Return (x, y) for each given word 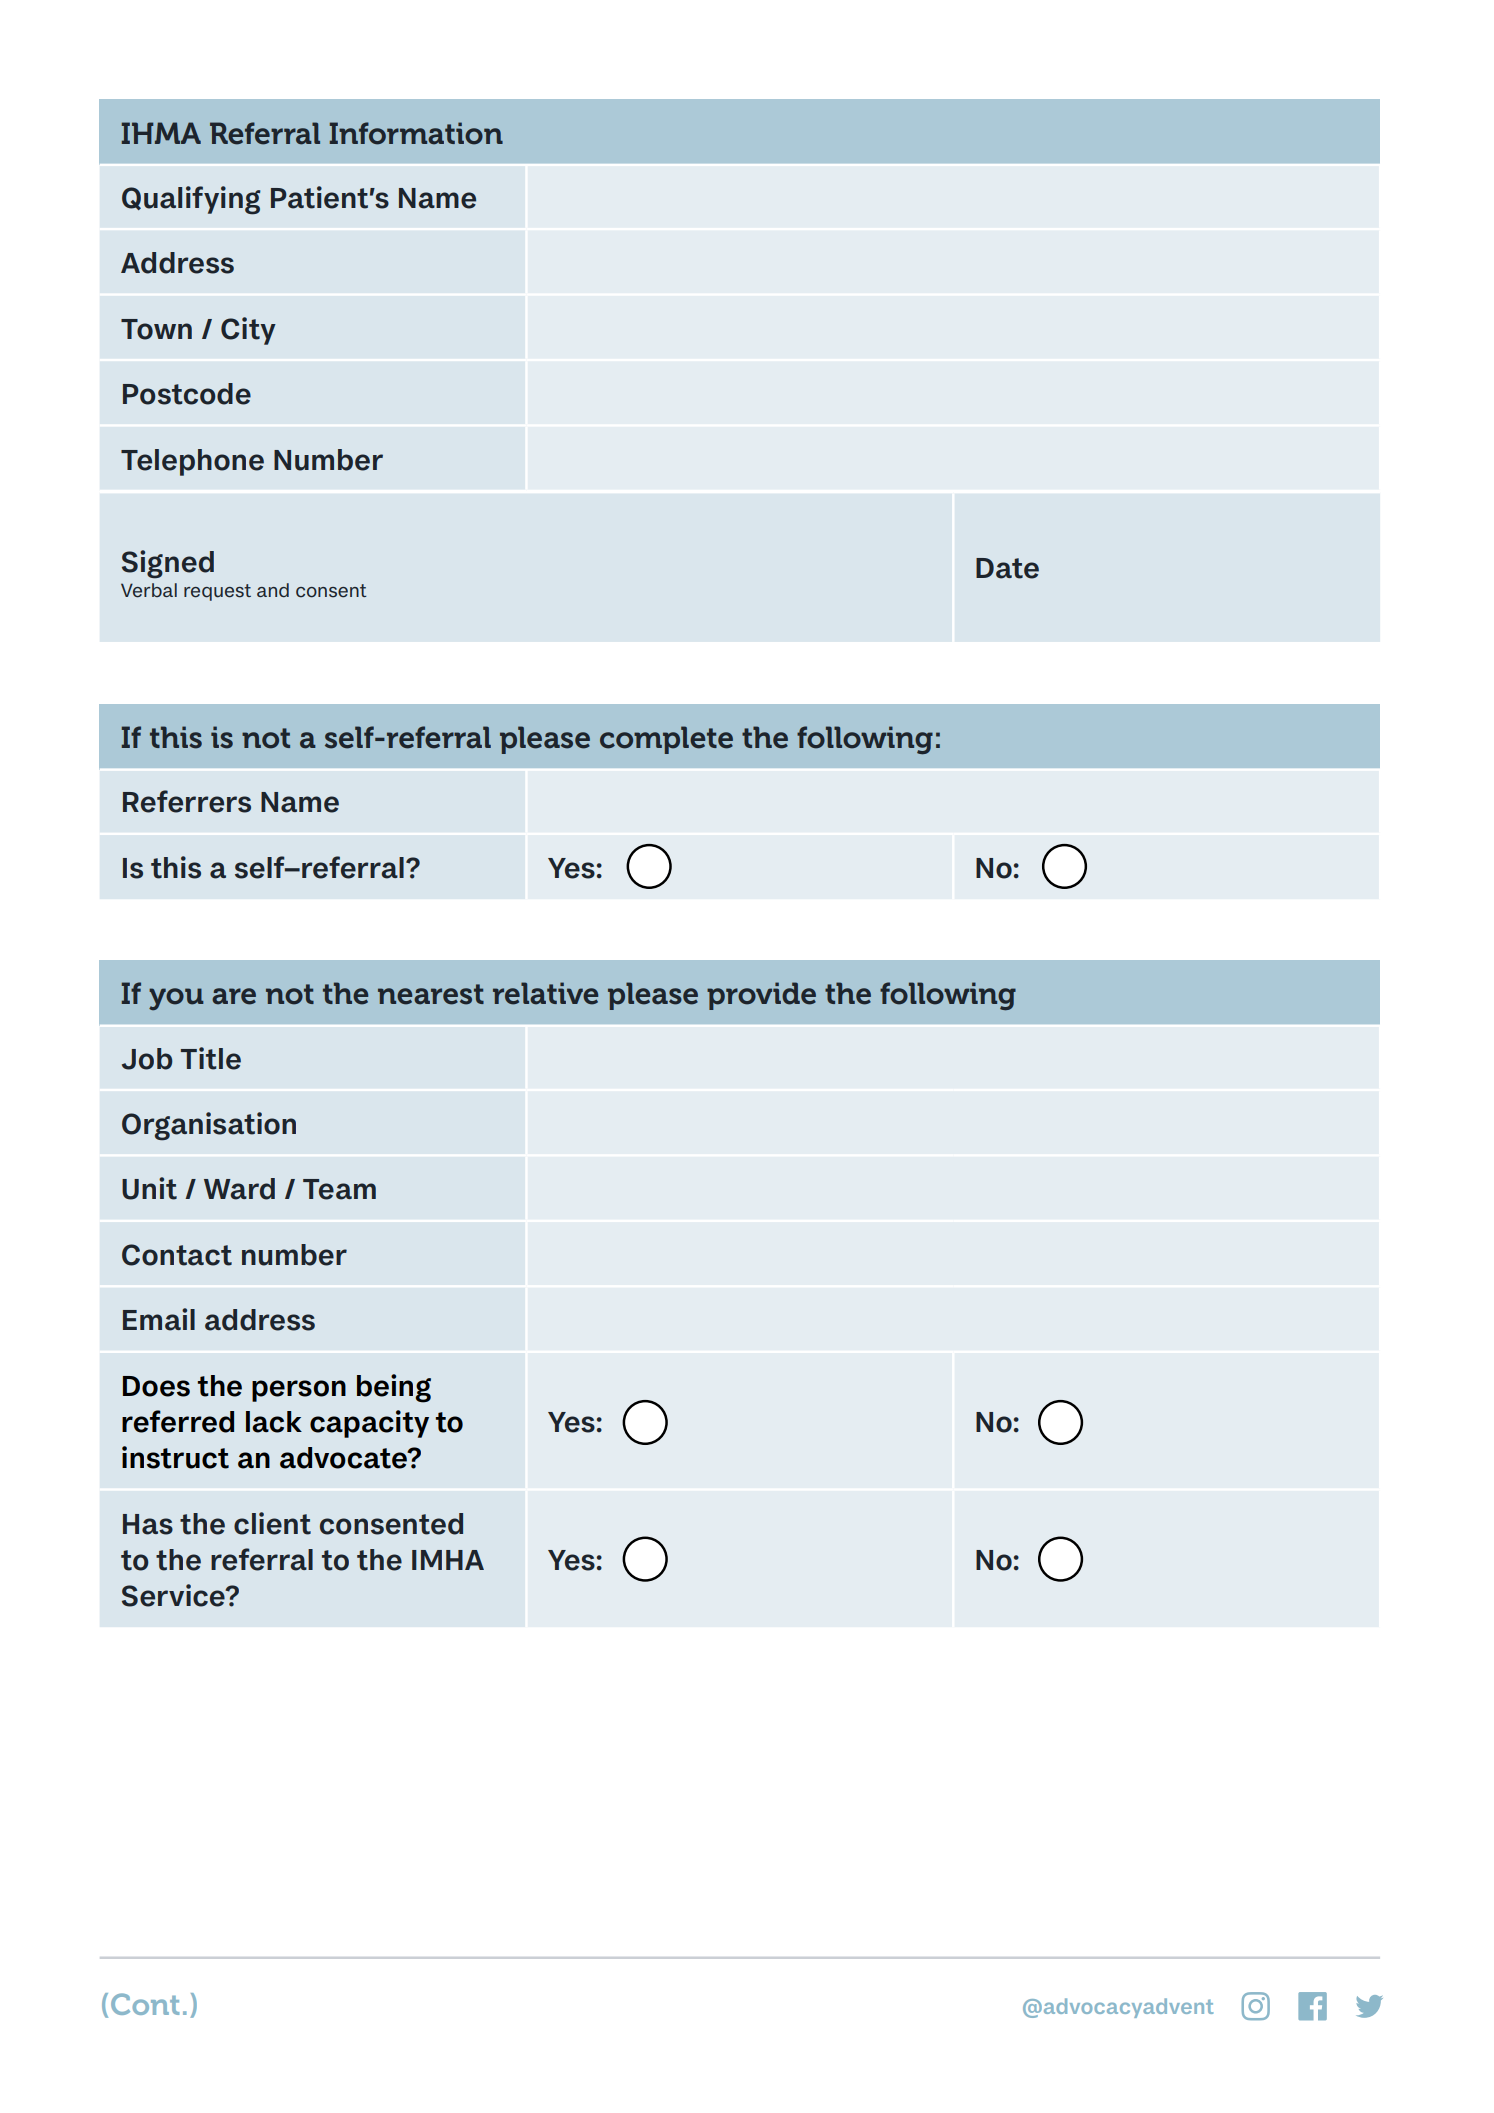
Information (416, 133)
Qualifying (191, 200)
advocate (344, 1458)
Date (1007, 568)
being (394, 1388)
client (272, 1523)
